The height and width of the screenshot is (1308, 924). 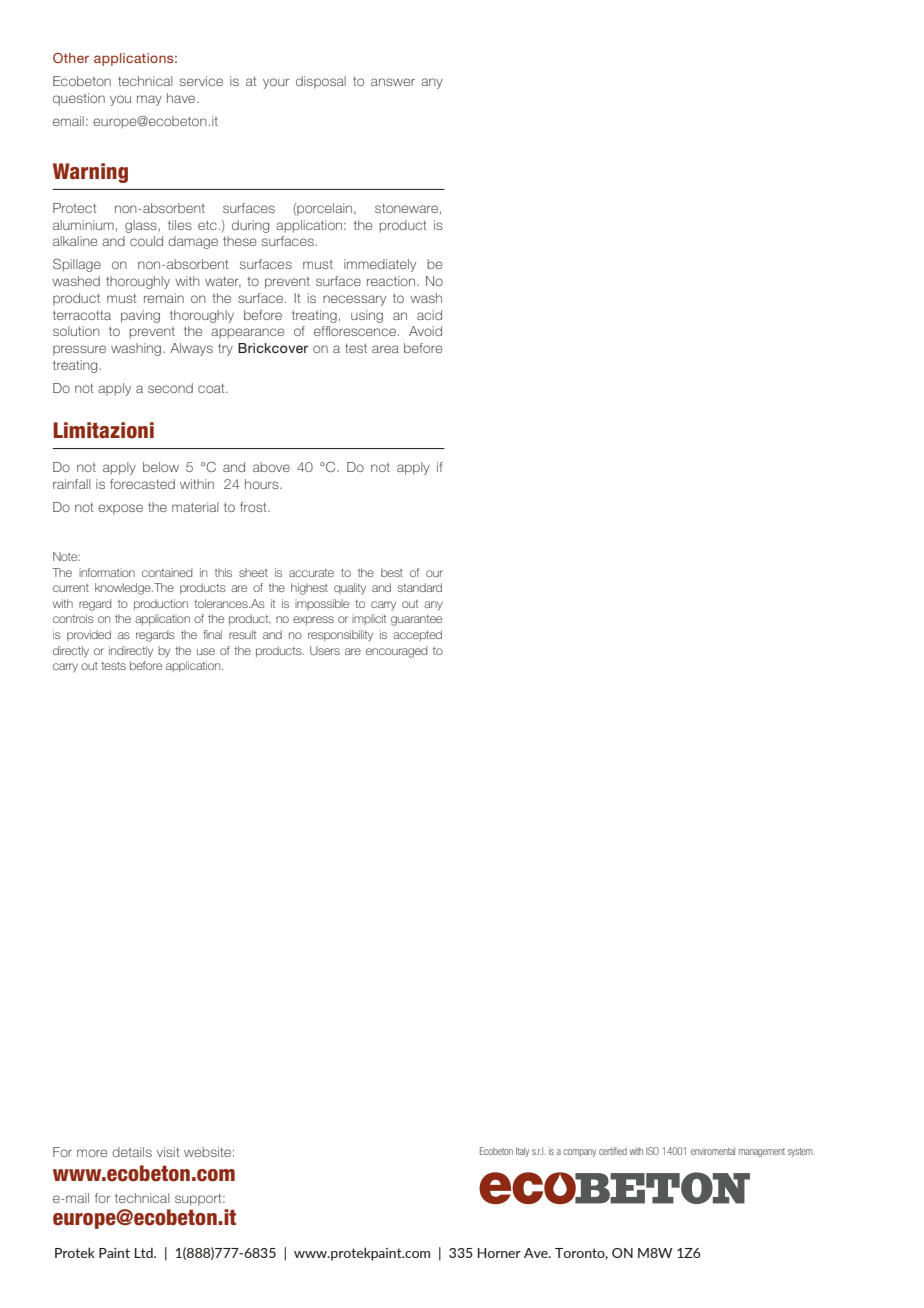 I want to click on answer, so click(x=393, y=82).
